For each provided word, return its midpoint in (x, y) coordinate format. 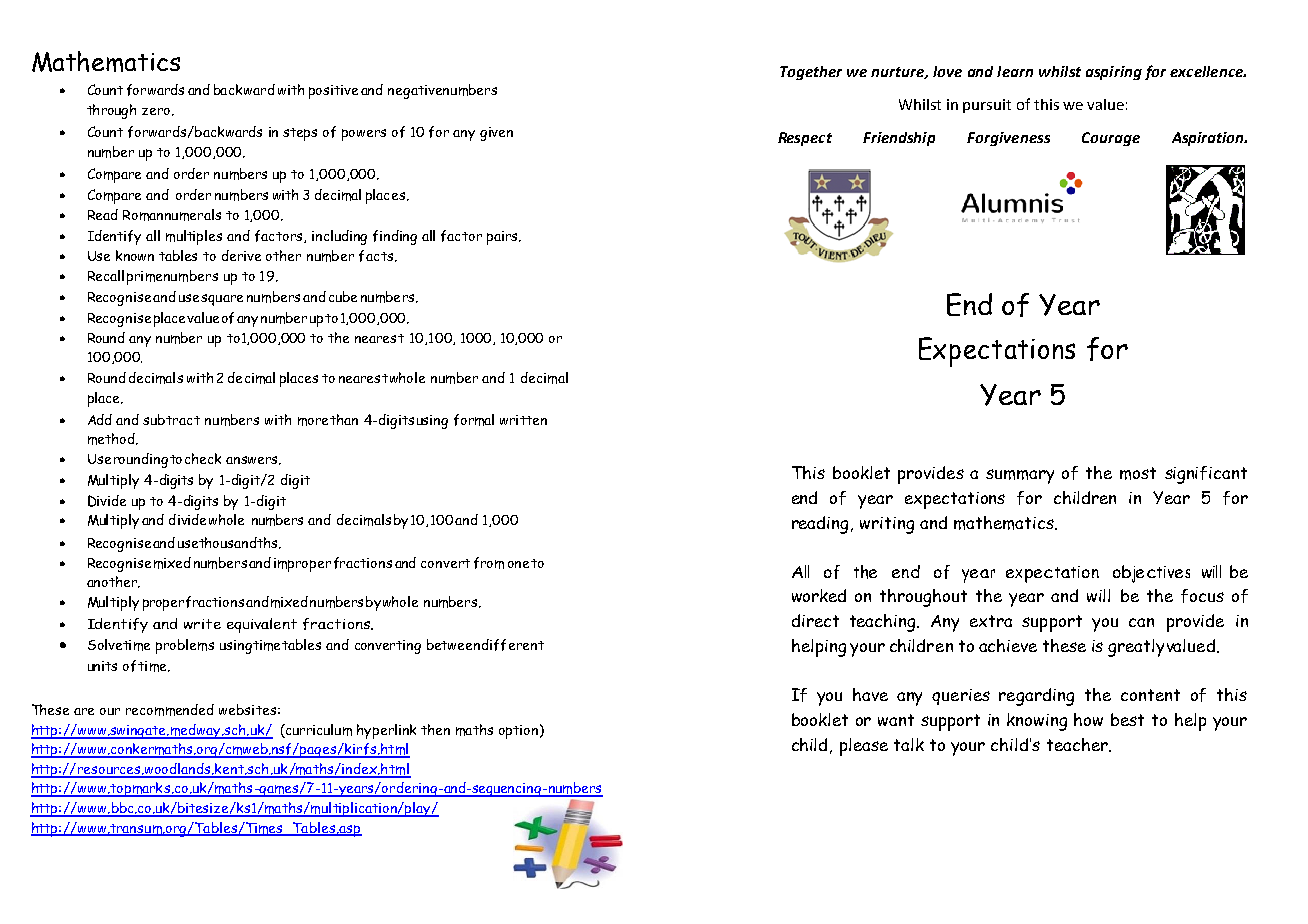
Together (811, 73)
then (435, 729)
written (523, 420)
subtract (171, 419)
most (1138, 473)
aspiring (1114, 73)
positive (333, 92)
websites (247, 709)
